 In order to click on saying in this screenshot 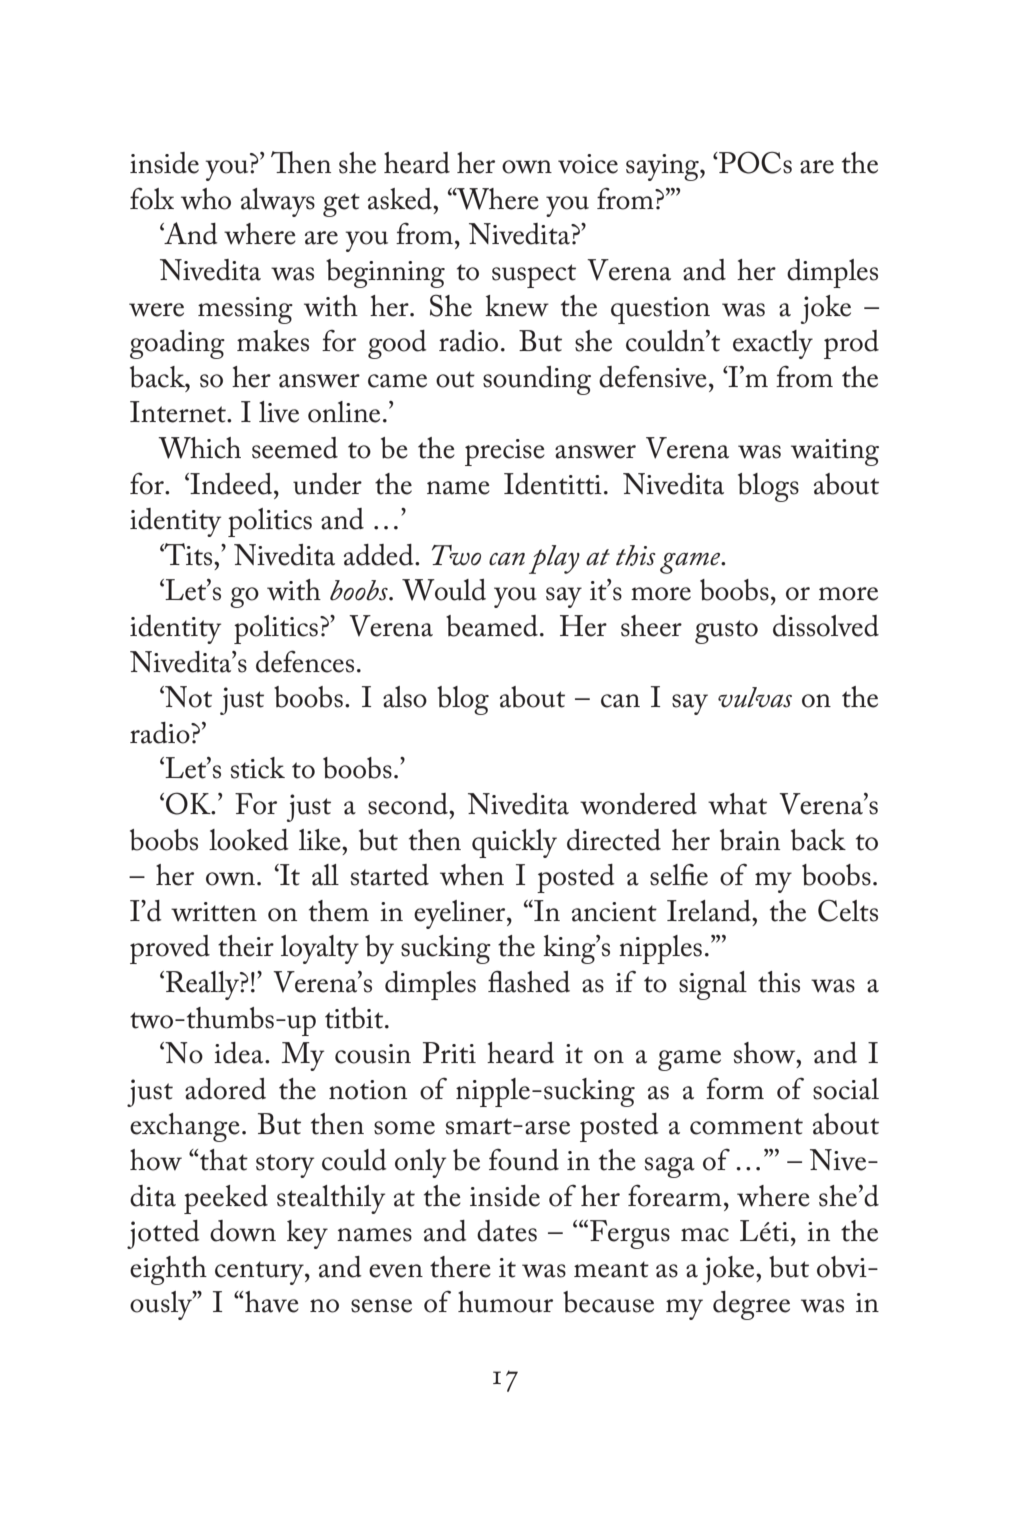, I will do `click(663, 167)`.
